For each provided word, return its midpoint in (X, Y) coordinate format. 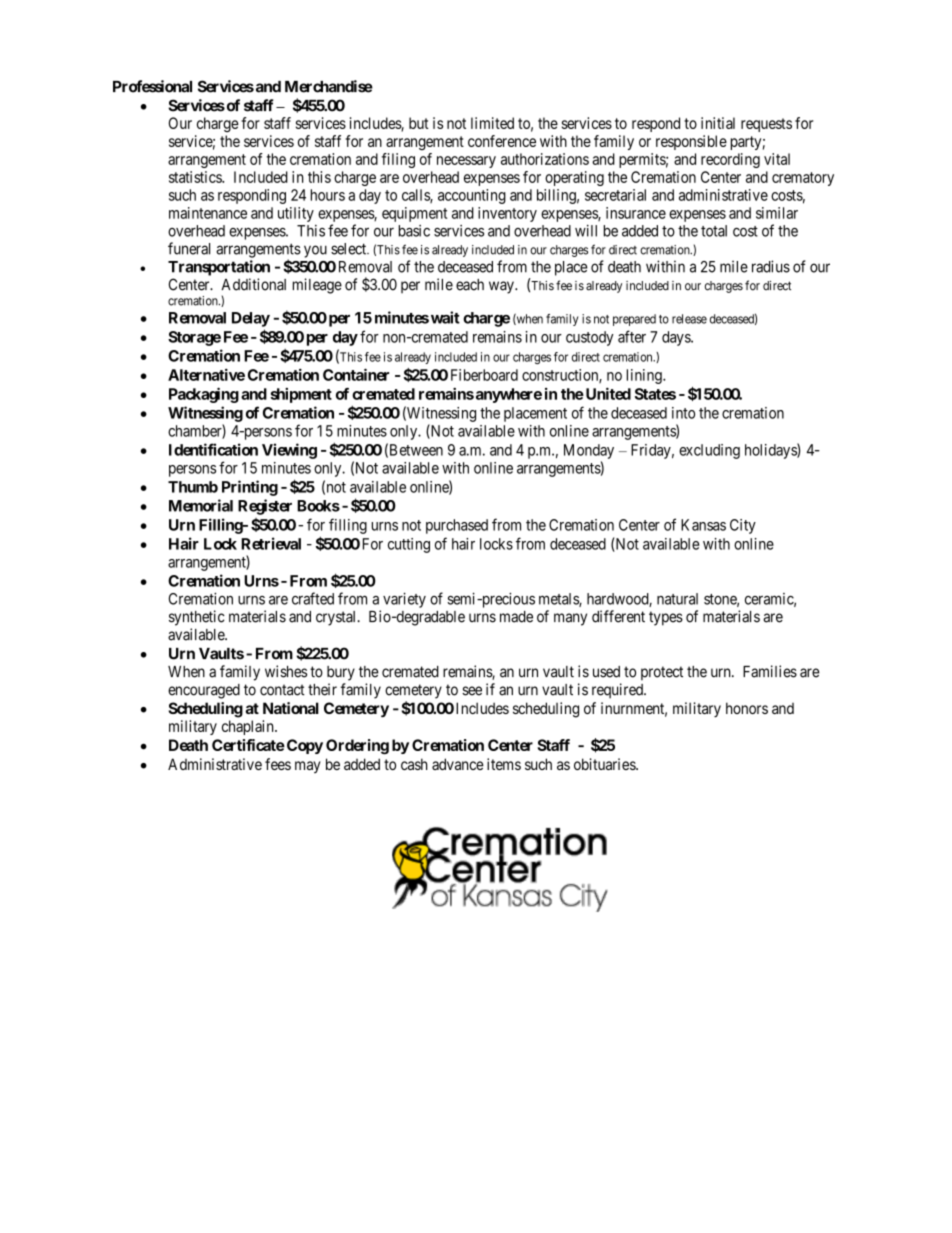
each (470, 285)
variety (404, 600)
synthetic (197, 618)
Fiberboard (484, 375)
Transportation (219, 268)
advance (458, 764)
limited (492, 123)
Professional (152, 86)
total (714, 231)
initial (718, 123)
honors (747, 708)
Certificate (248, 745)
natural (677, 599)
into (683, 413)
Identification (213, 449)
